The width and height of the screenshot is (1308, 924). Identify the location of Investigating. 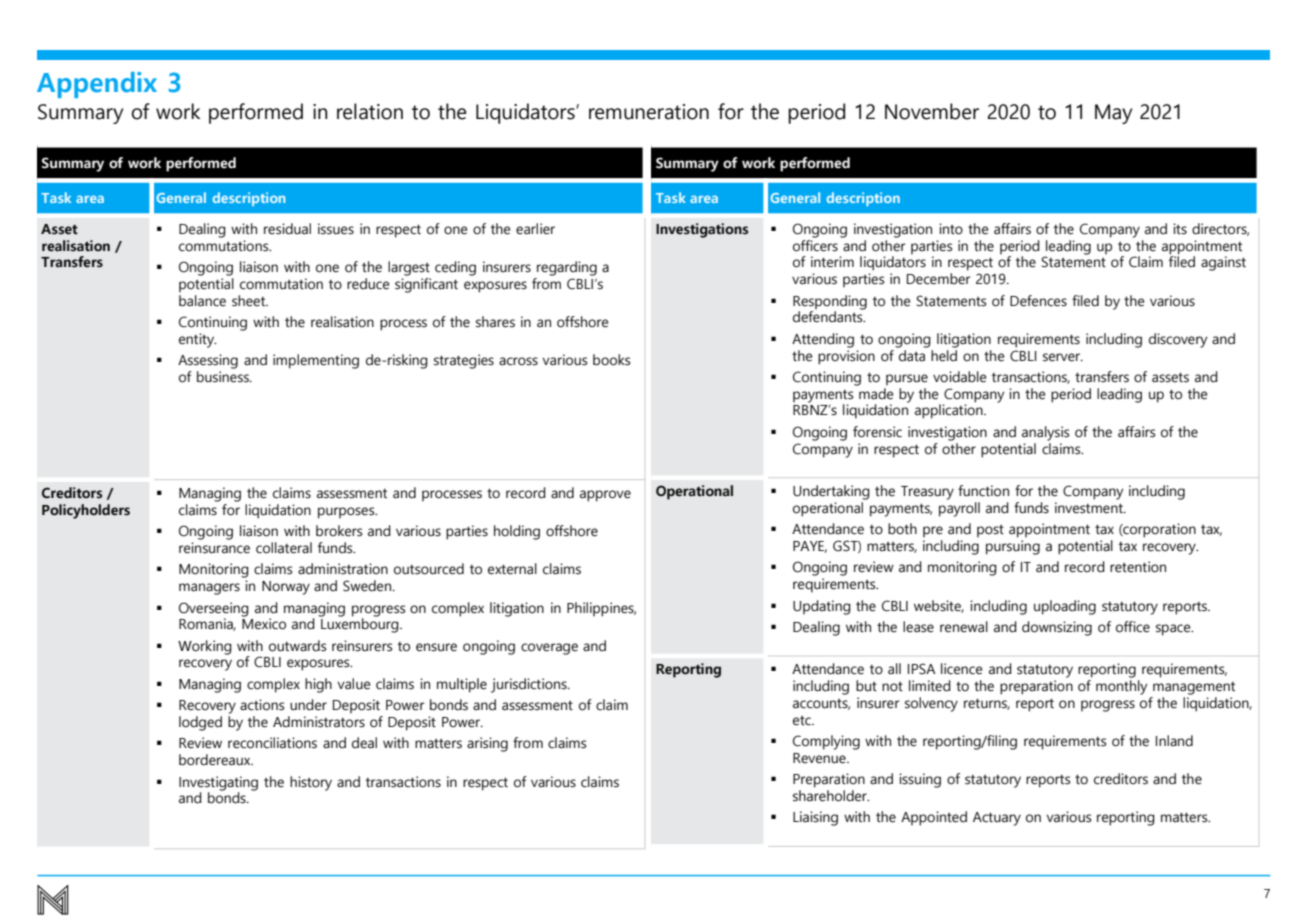
(218, 783).
